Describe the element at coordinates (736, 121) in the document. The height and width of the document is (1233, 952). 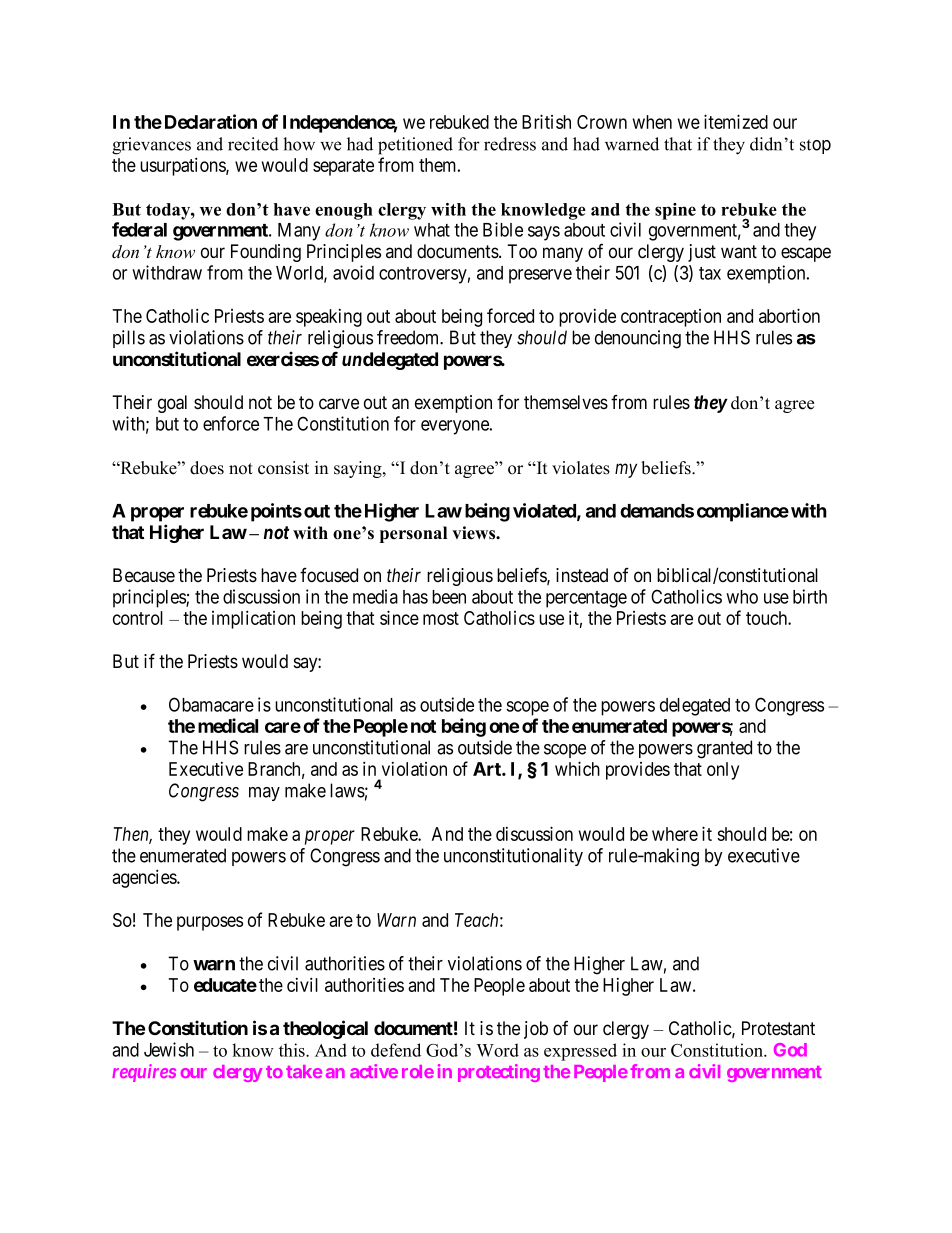
I see `itemized` at that location.
